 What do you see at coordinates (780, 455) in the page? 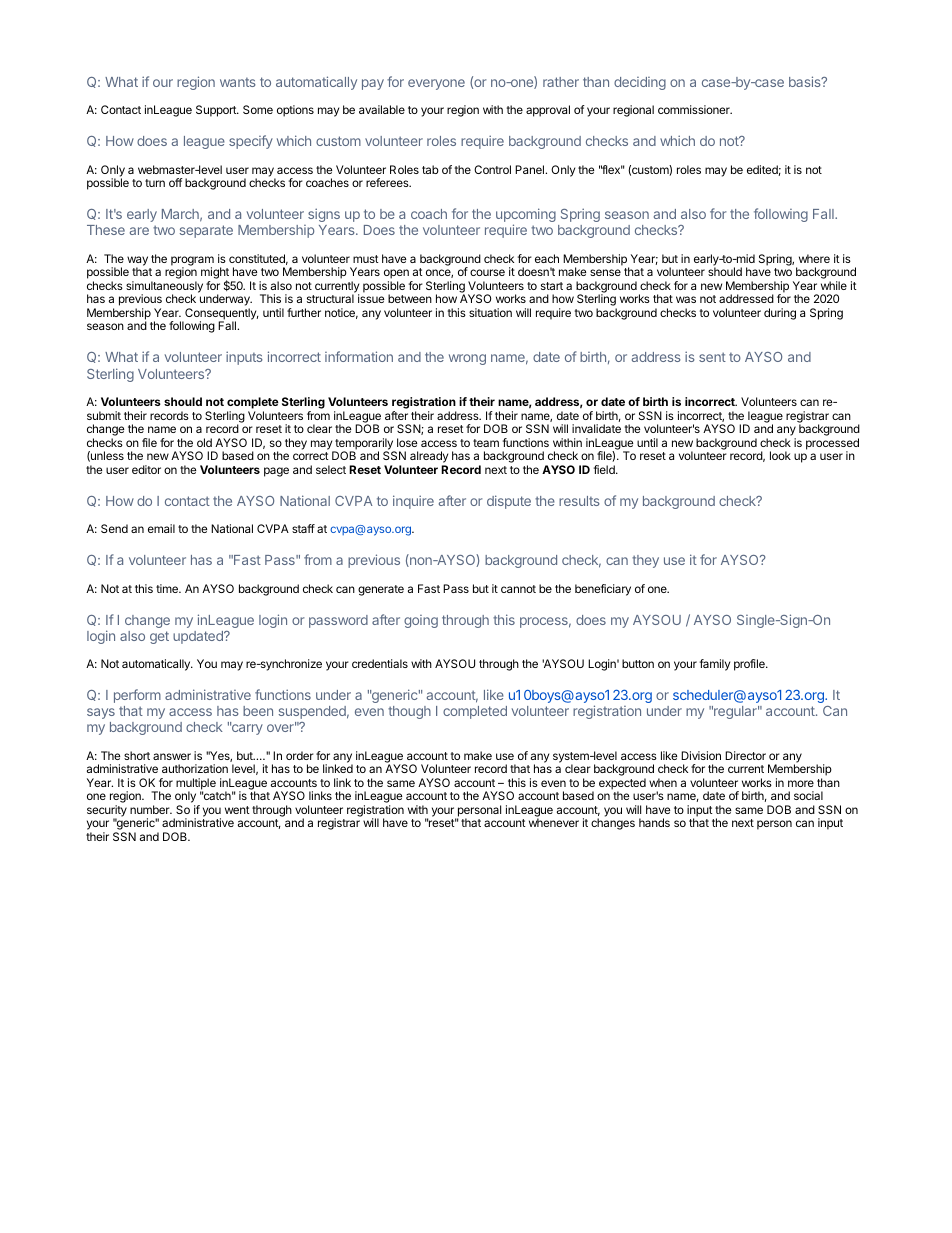
I see `look` at bounding box center [780, 455].
